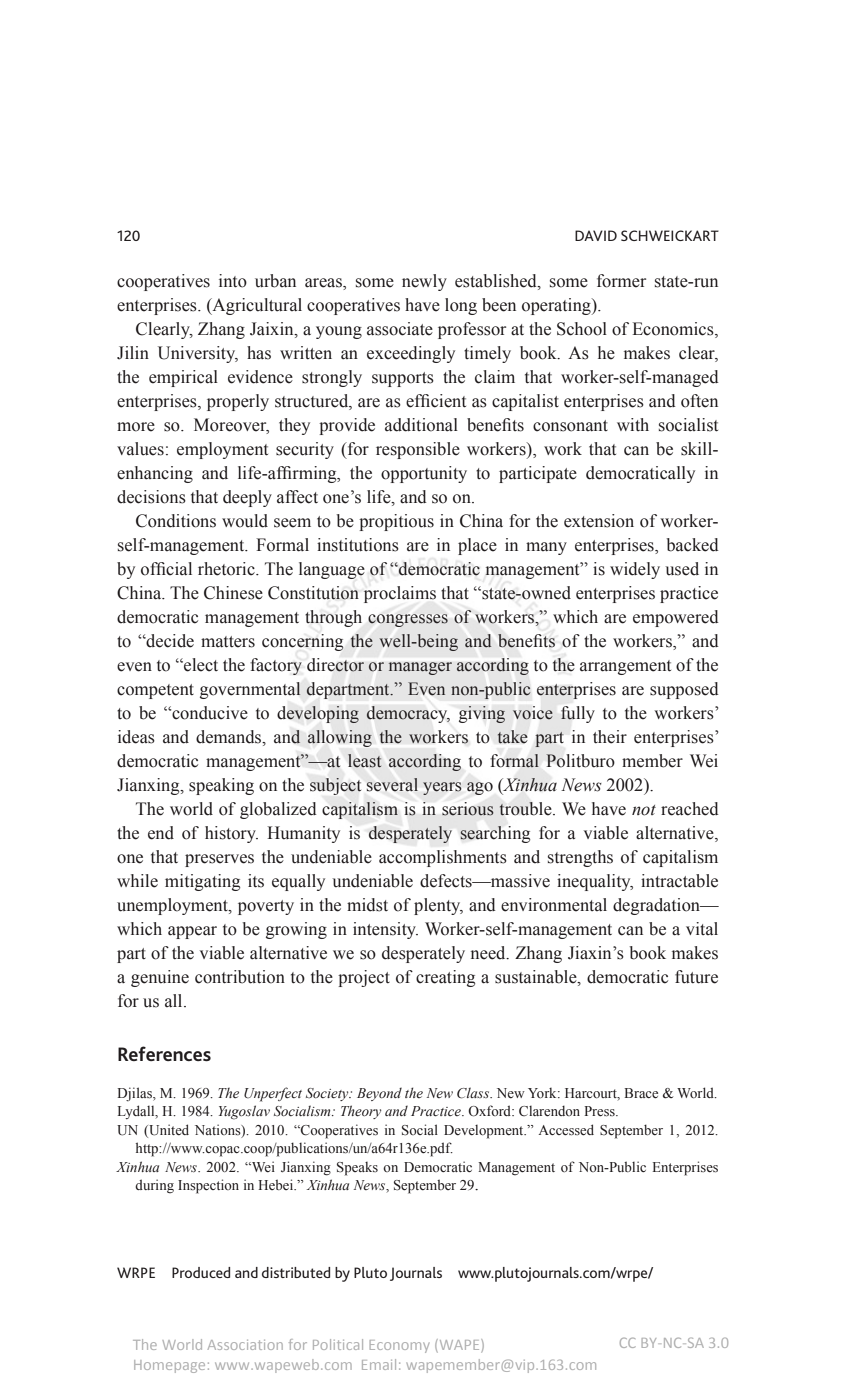  Describe the element at coordinates (566, 1130) in the screenshot. I see `Accessed` at that location.
